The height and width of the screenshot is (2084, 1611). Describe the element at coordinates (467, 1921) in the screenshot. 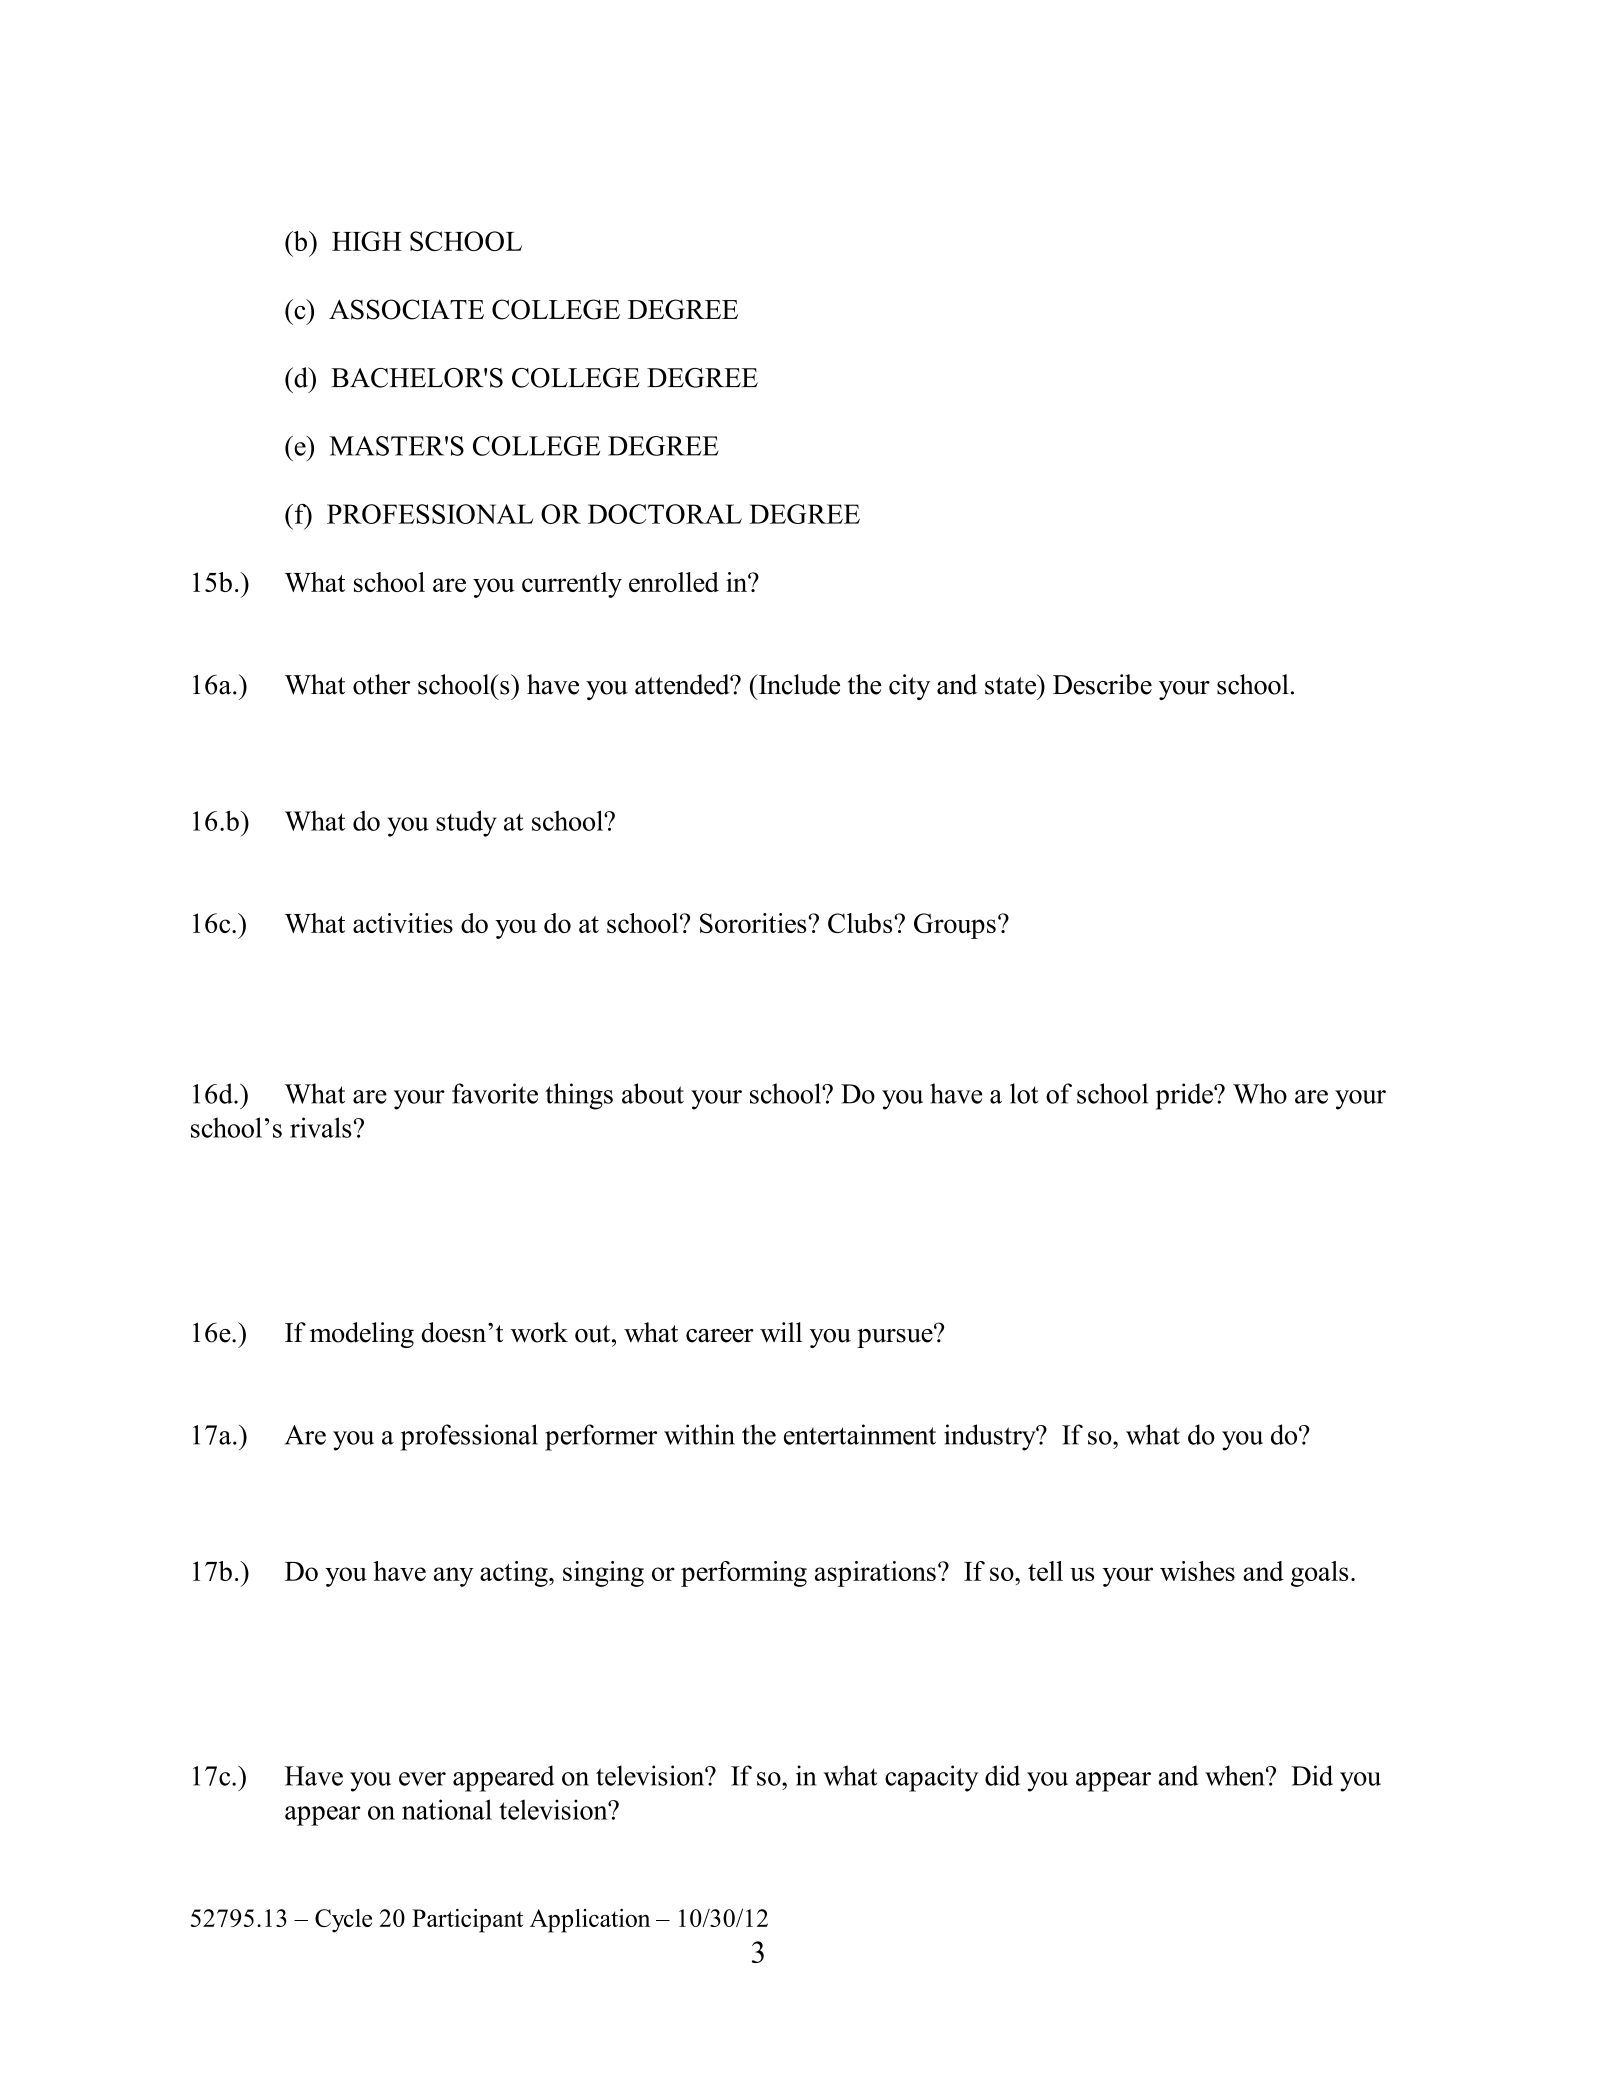

I see `Participant` at that location.
